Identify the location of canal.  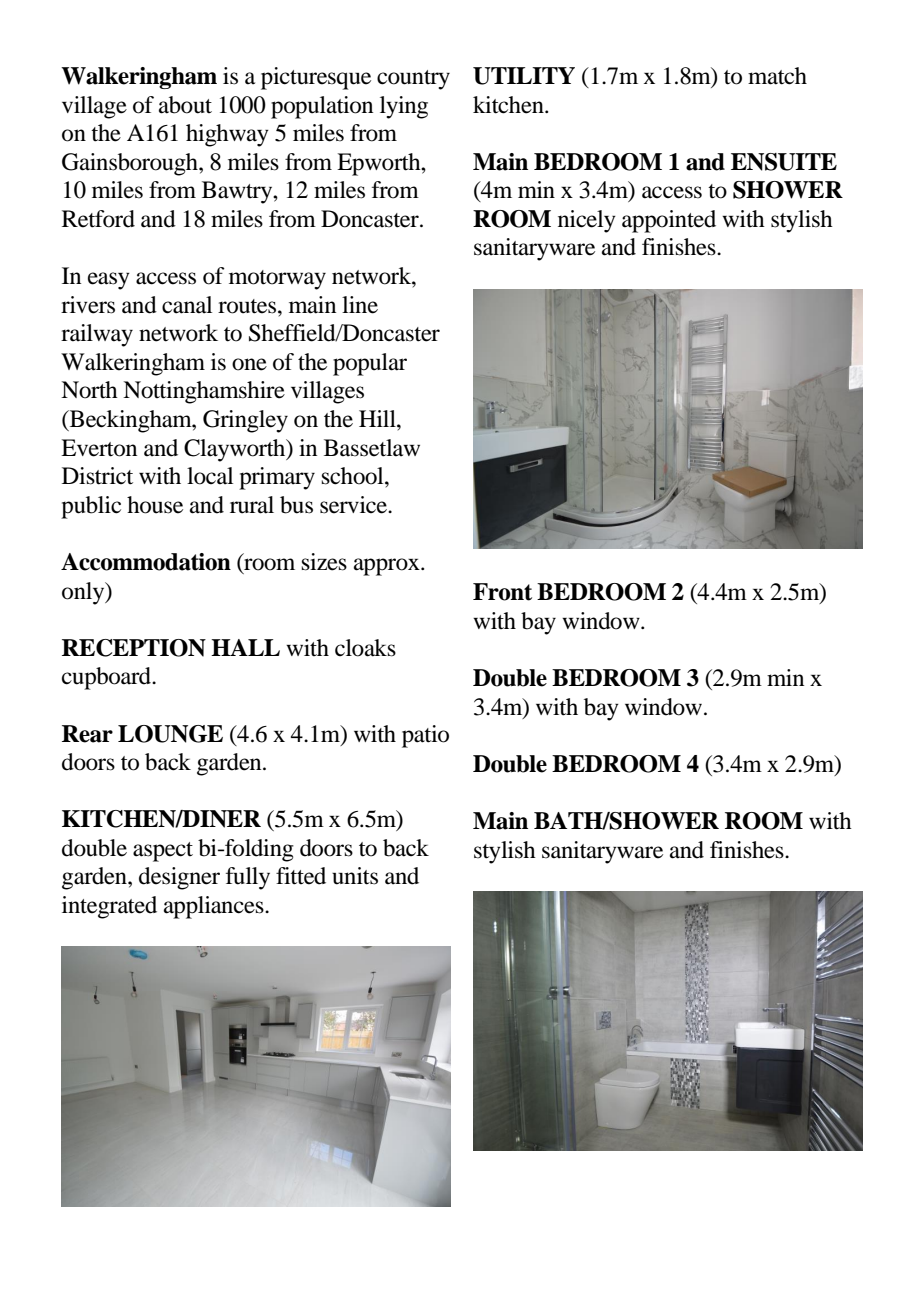
(187, 305).
